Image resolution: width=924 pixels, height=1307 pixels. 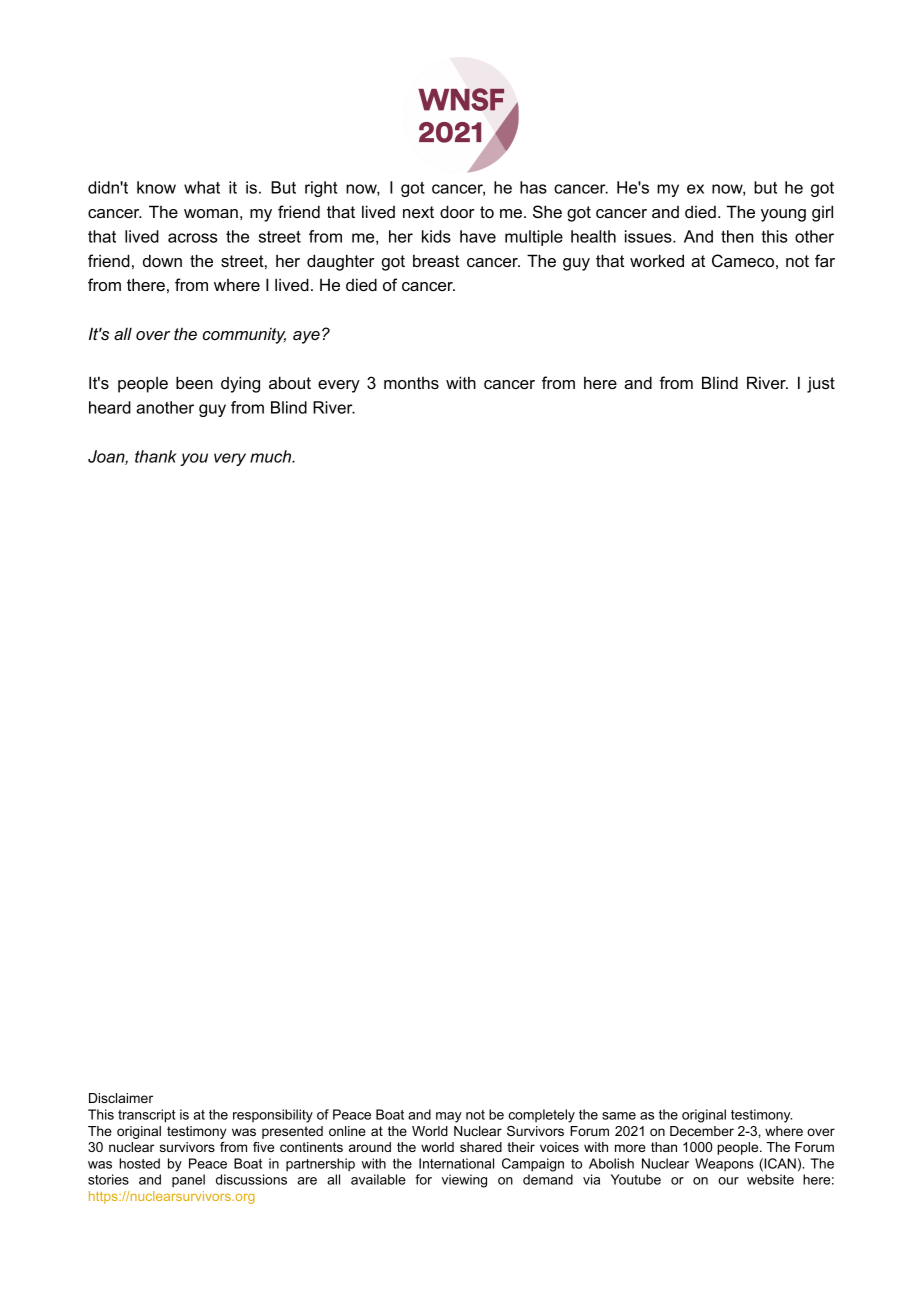 I want to click on woman, so click(x=211, y=213).
